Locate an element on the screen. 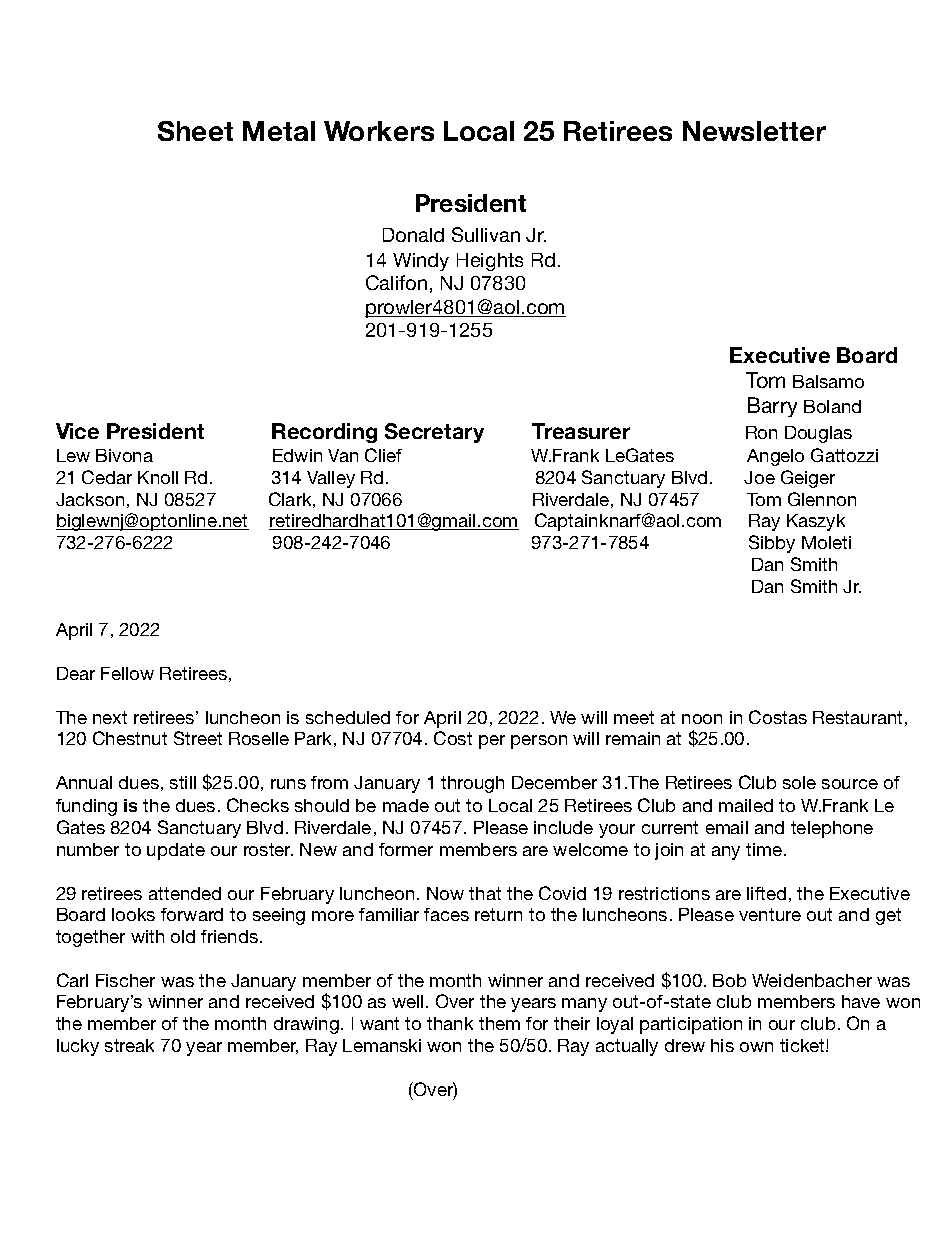  person is located at coordinates (539, 742).
